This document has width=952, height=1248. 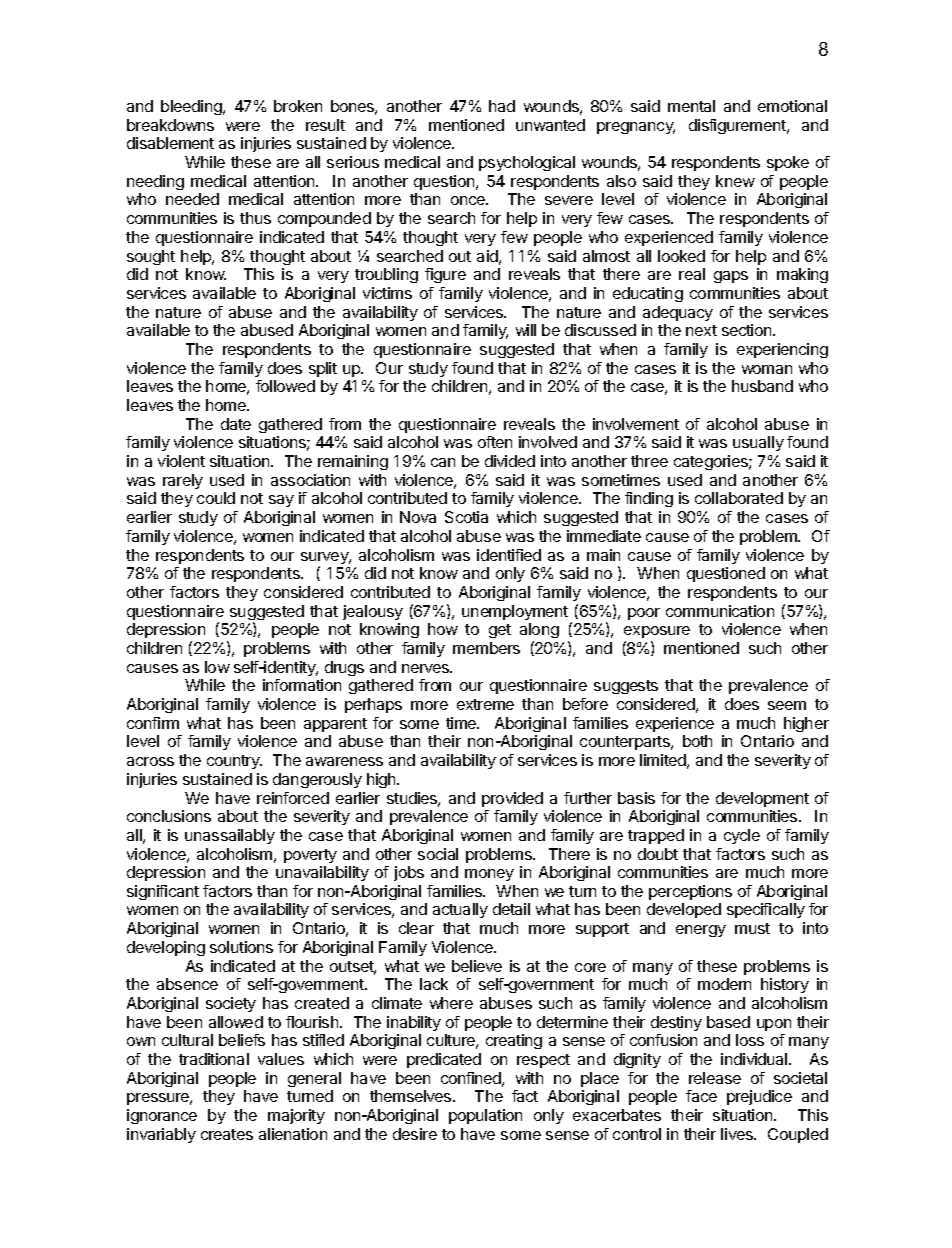 What do you see at coordinates (227, 1134) in the document?
I see `creates` at bounding box center [227, 1134].
